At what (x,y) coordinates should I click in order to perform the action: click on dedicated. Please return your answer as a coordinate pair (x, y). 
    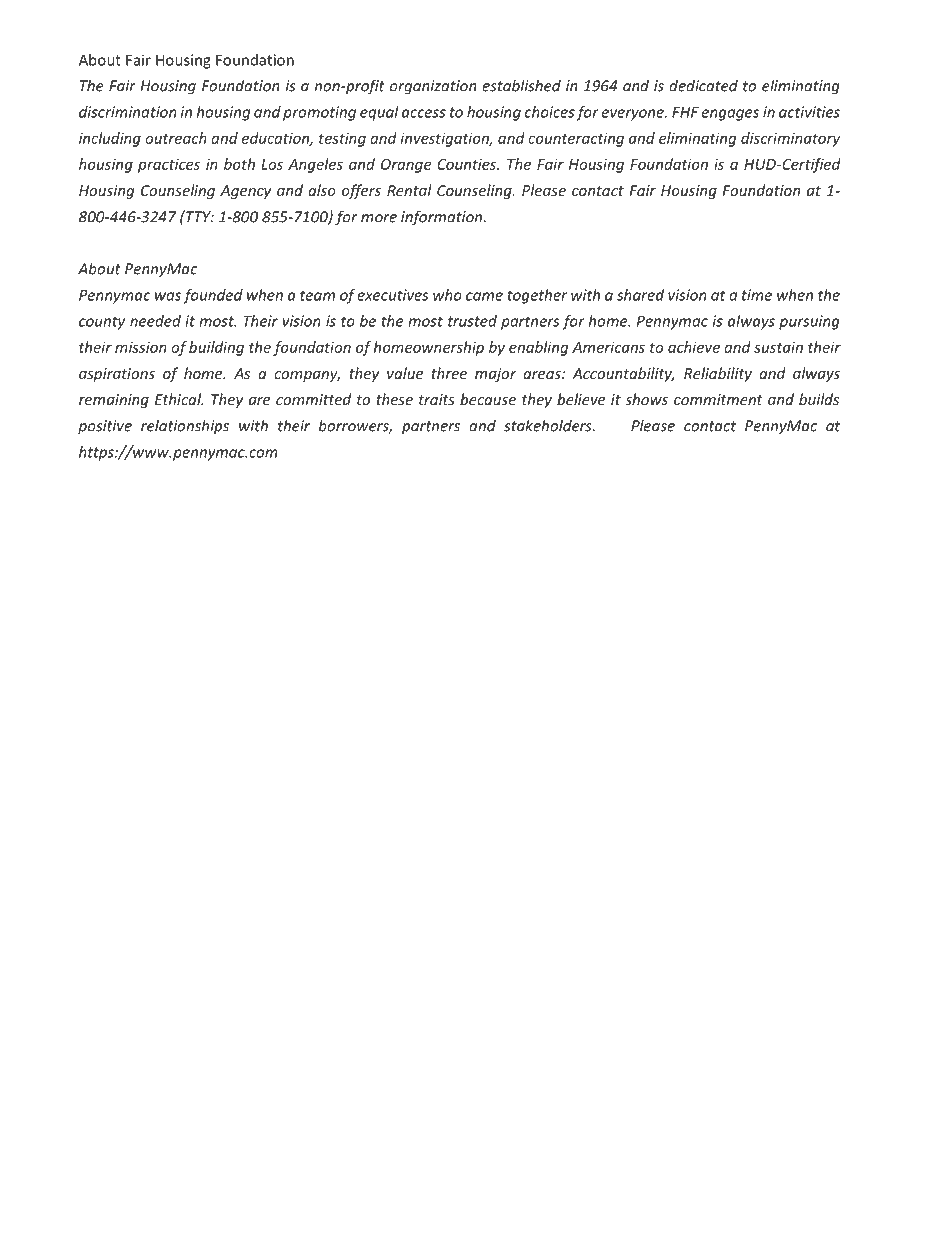
    Looking at the image, I should click on (703, 85).
